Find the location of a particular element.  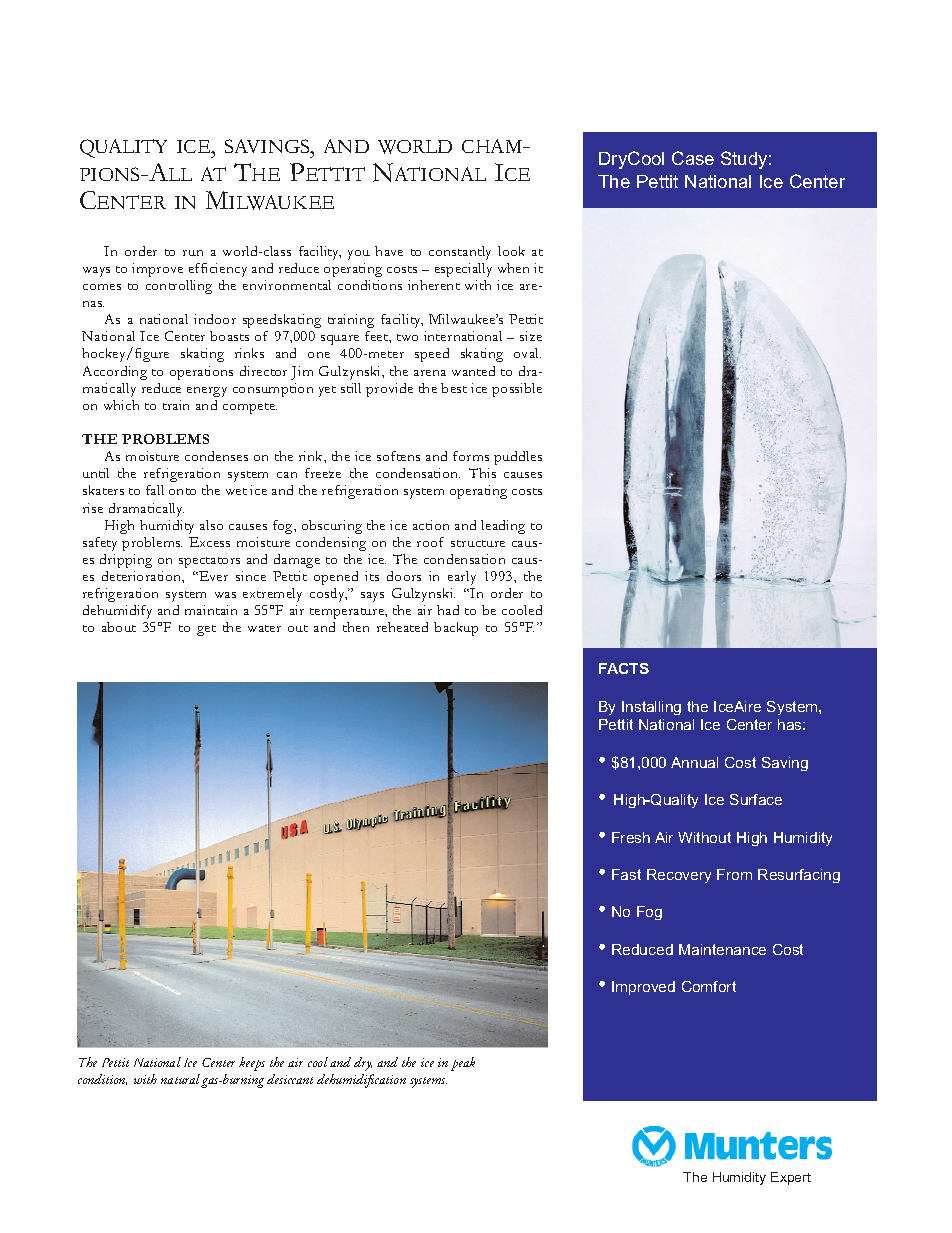

leading is located at coordinates (503, 527).
